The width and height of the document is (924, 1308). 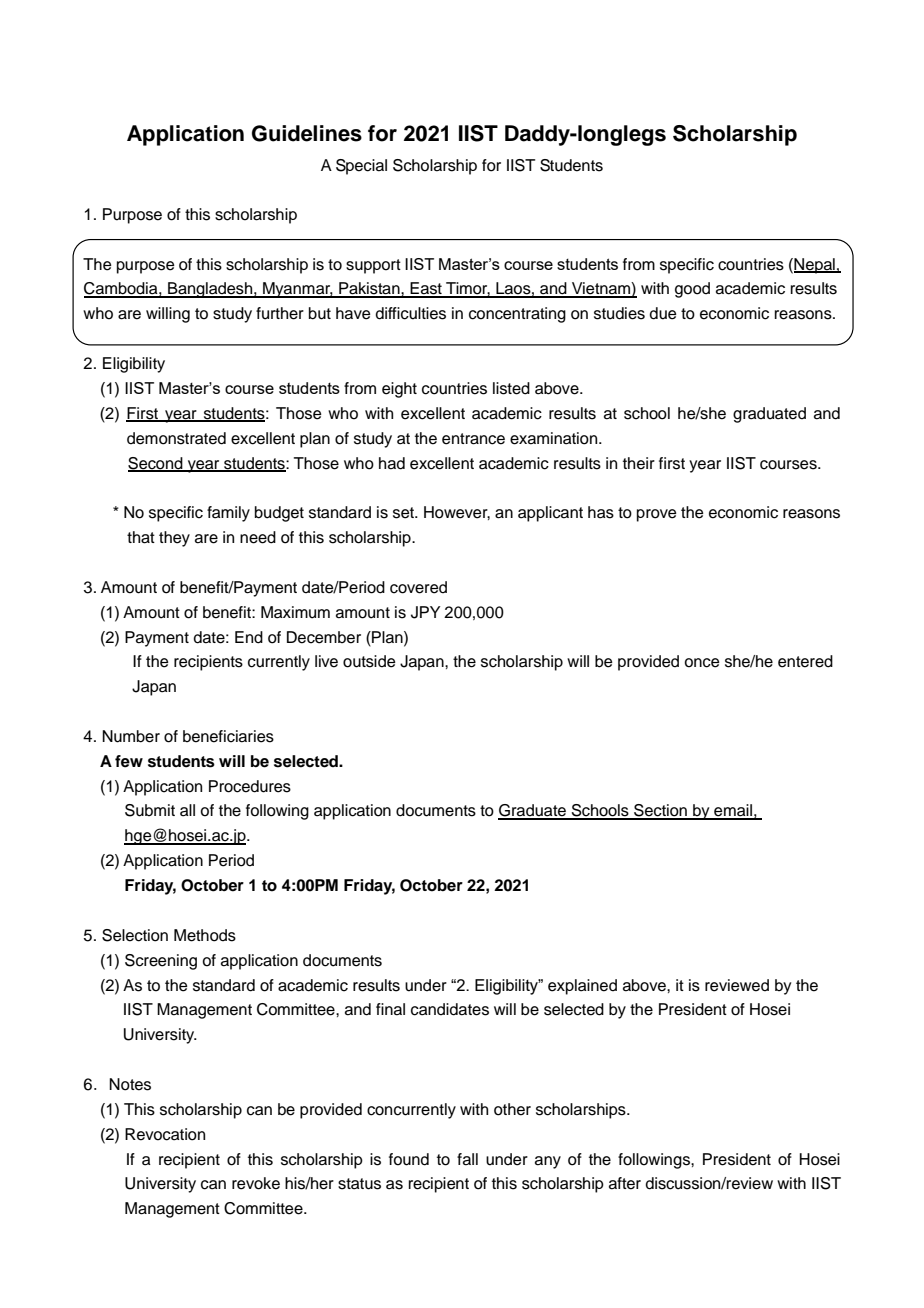 I want to click on after, so click(x=625, y=1183).
